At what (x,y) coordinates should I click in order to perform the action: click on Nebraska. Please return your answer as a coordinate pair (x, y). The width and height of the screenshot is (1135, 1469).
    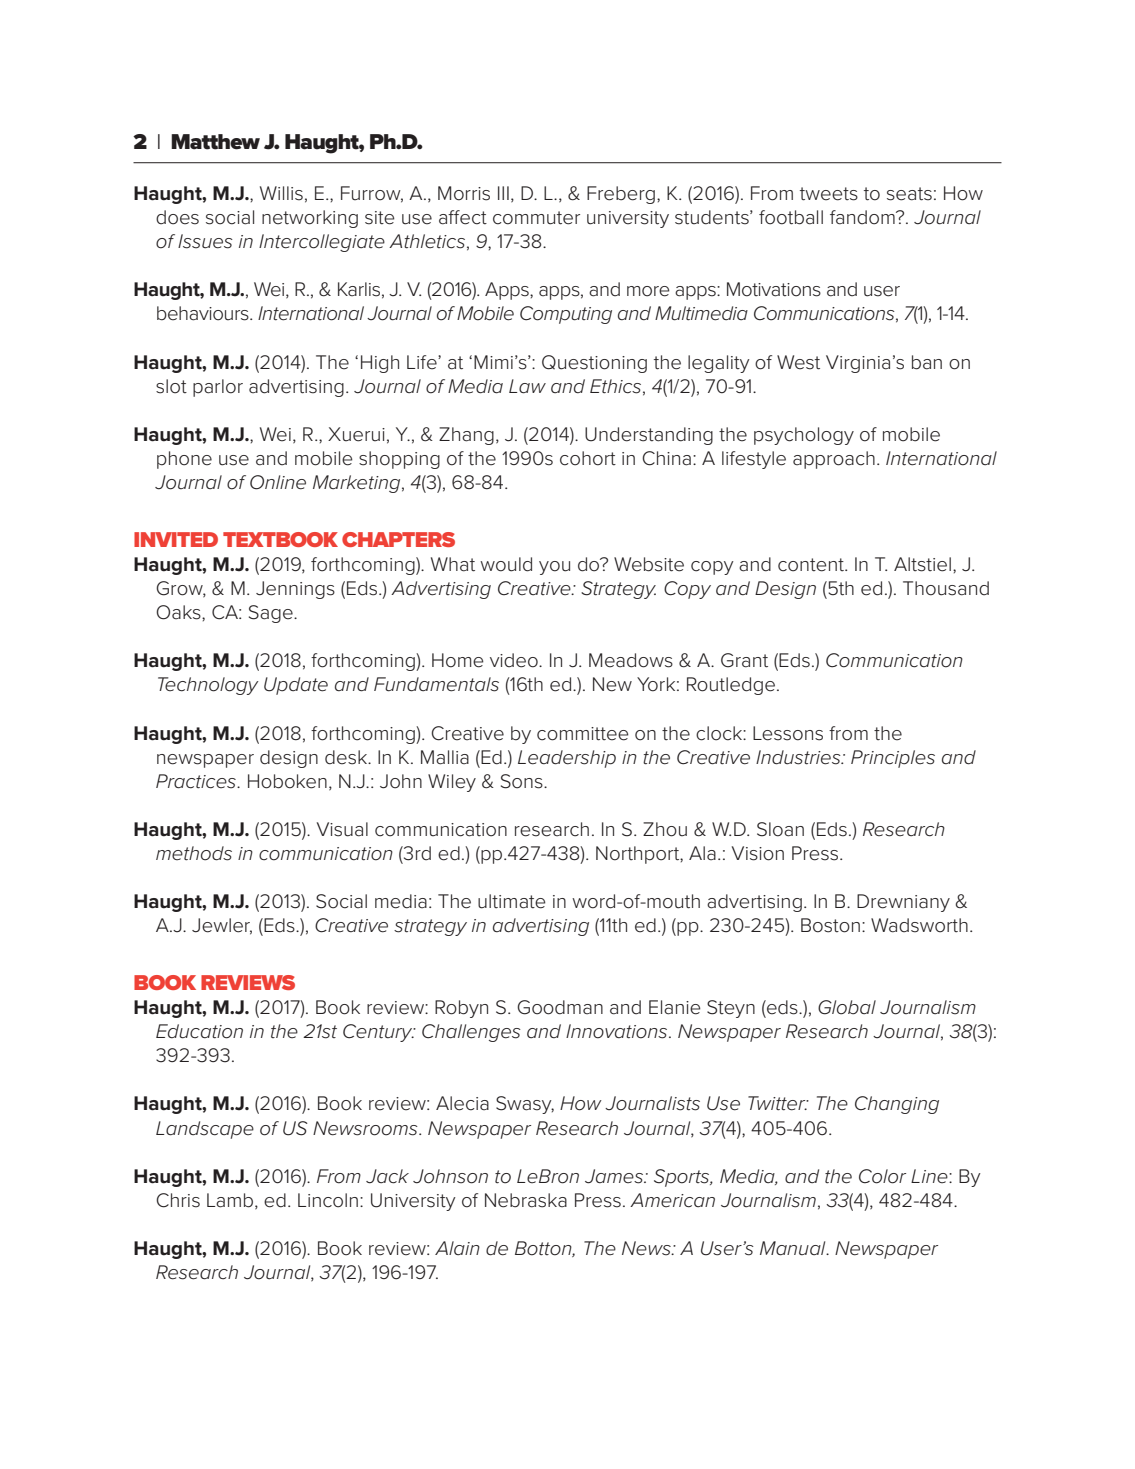
    Looking at the image, I should click on (526, 1200).
